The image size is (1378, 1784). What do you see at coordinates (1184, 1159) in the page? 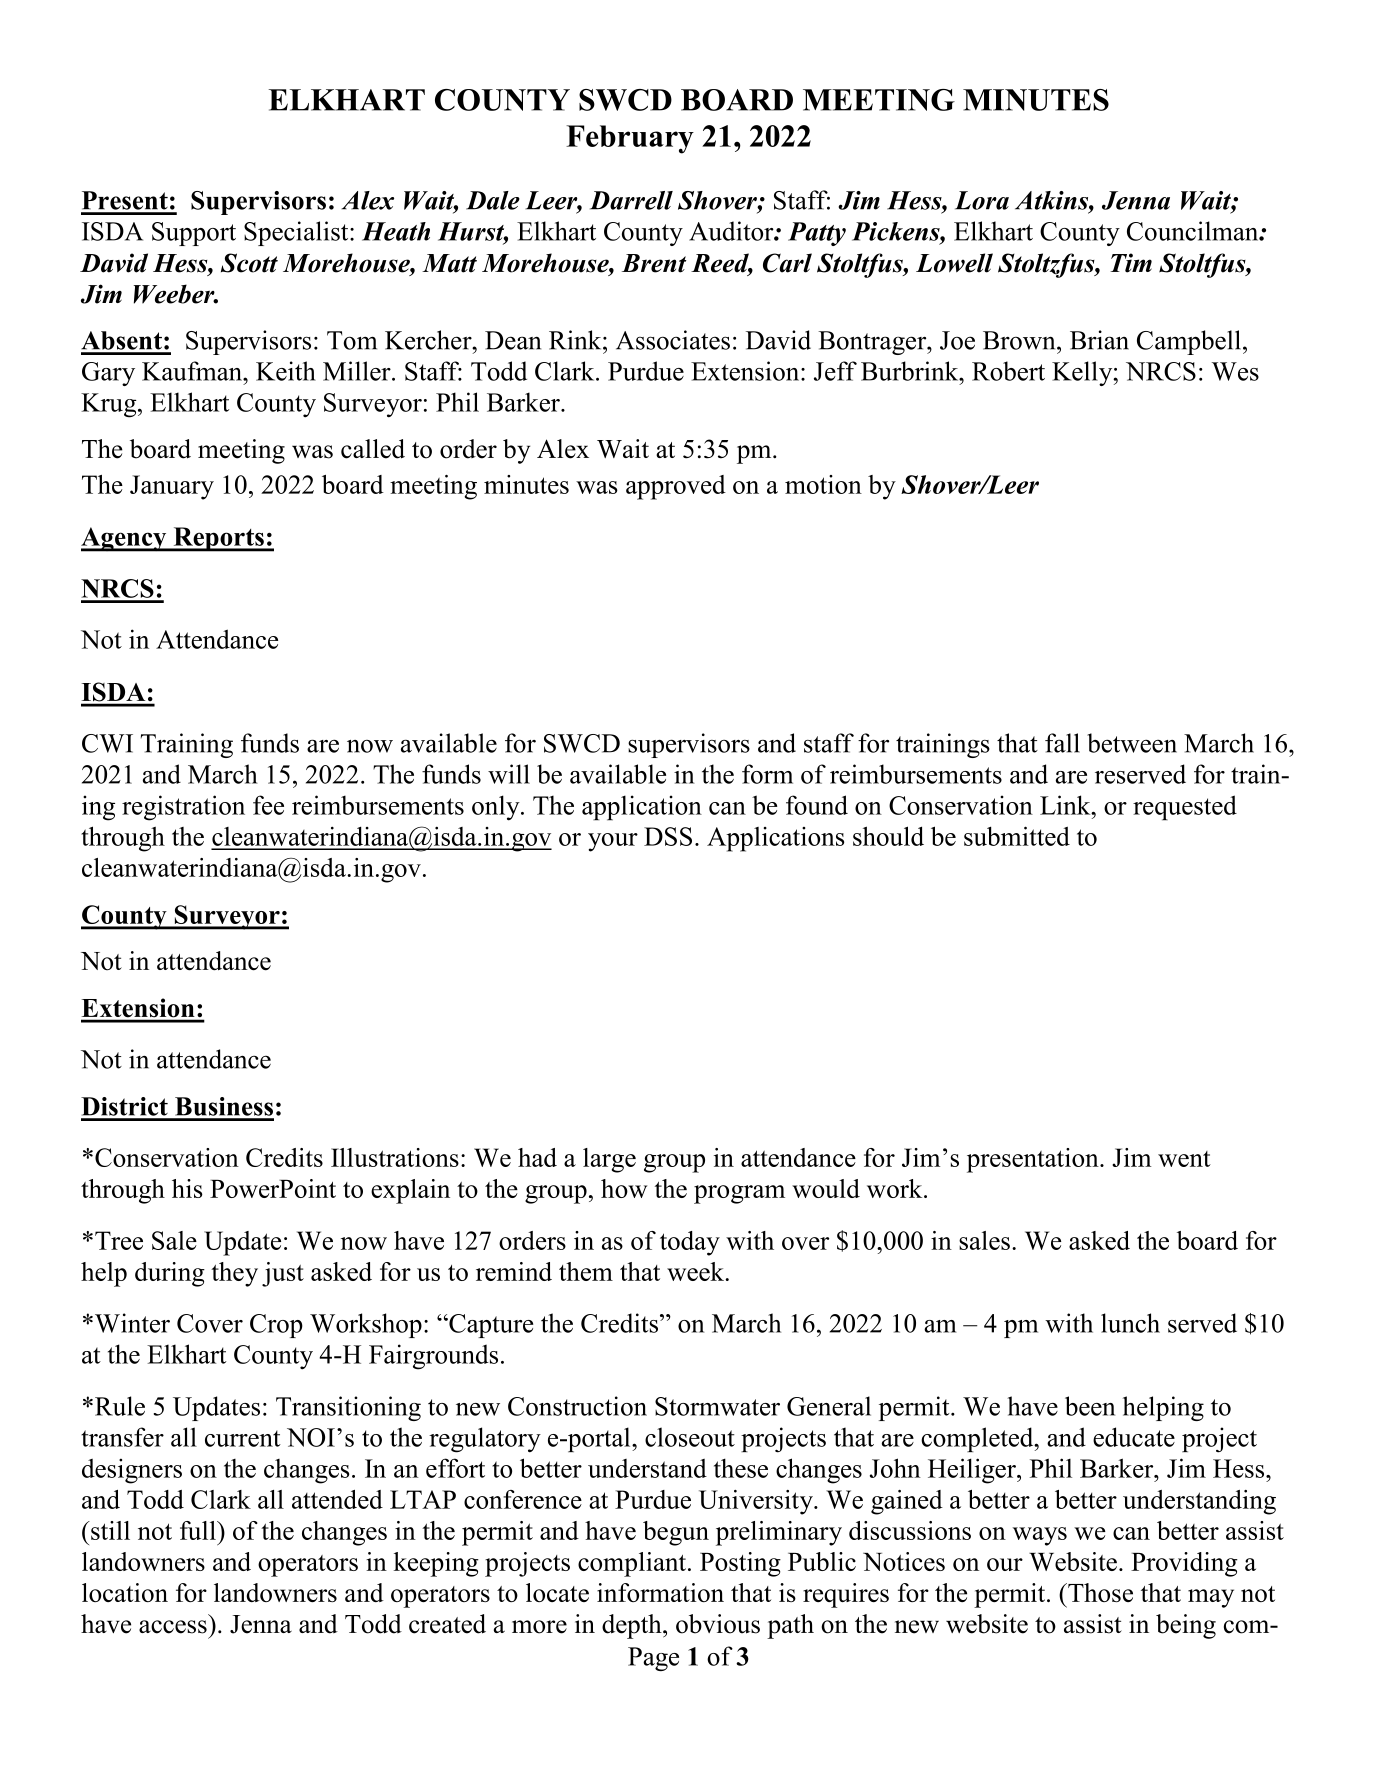
I see `went` at bounding box center [1184, 1159].
